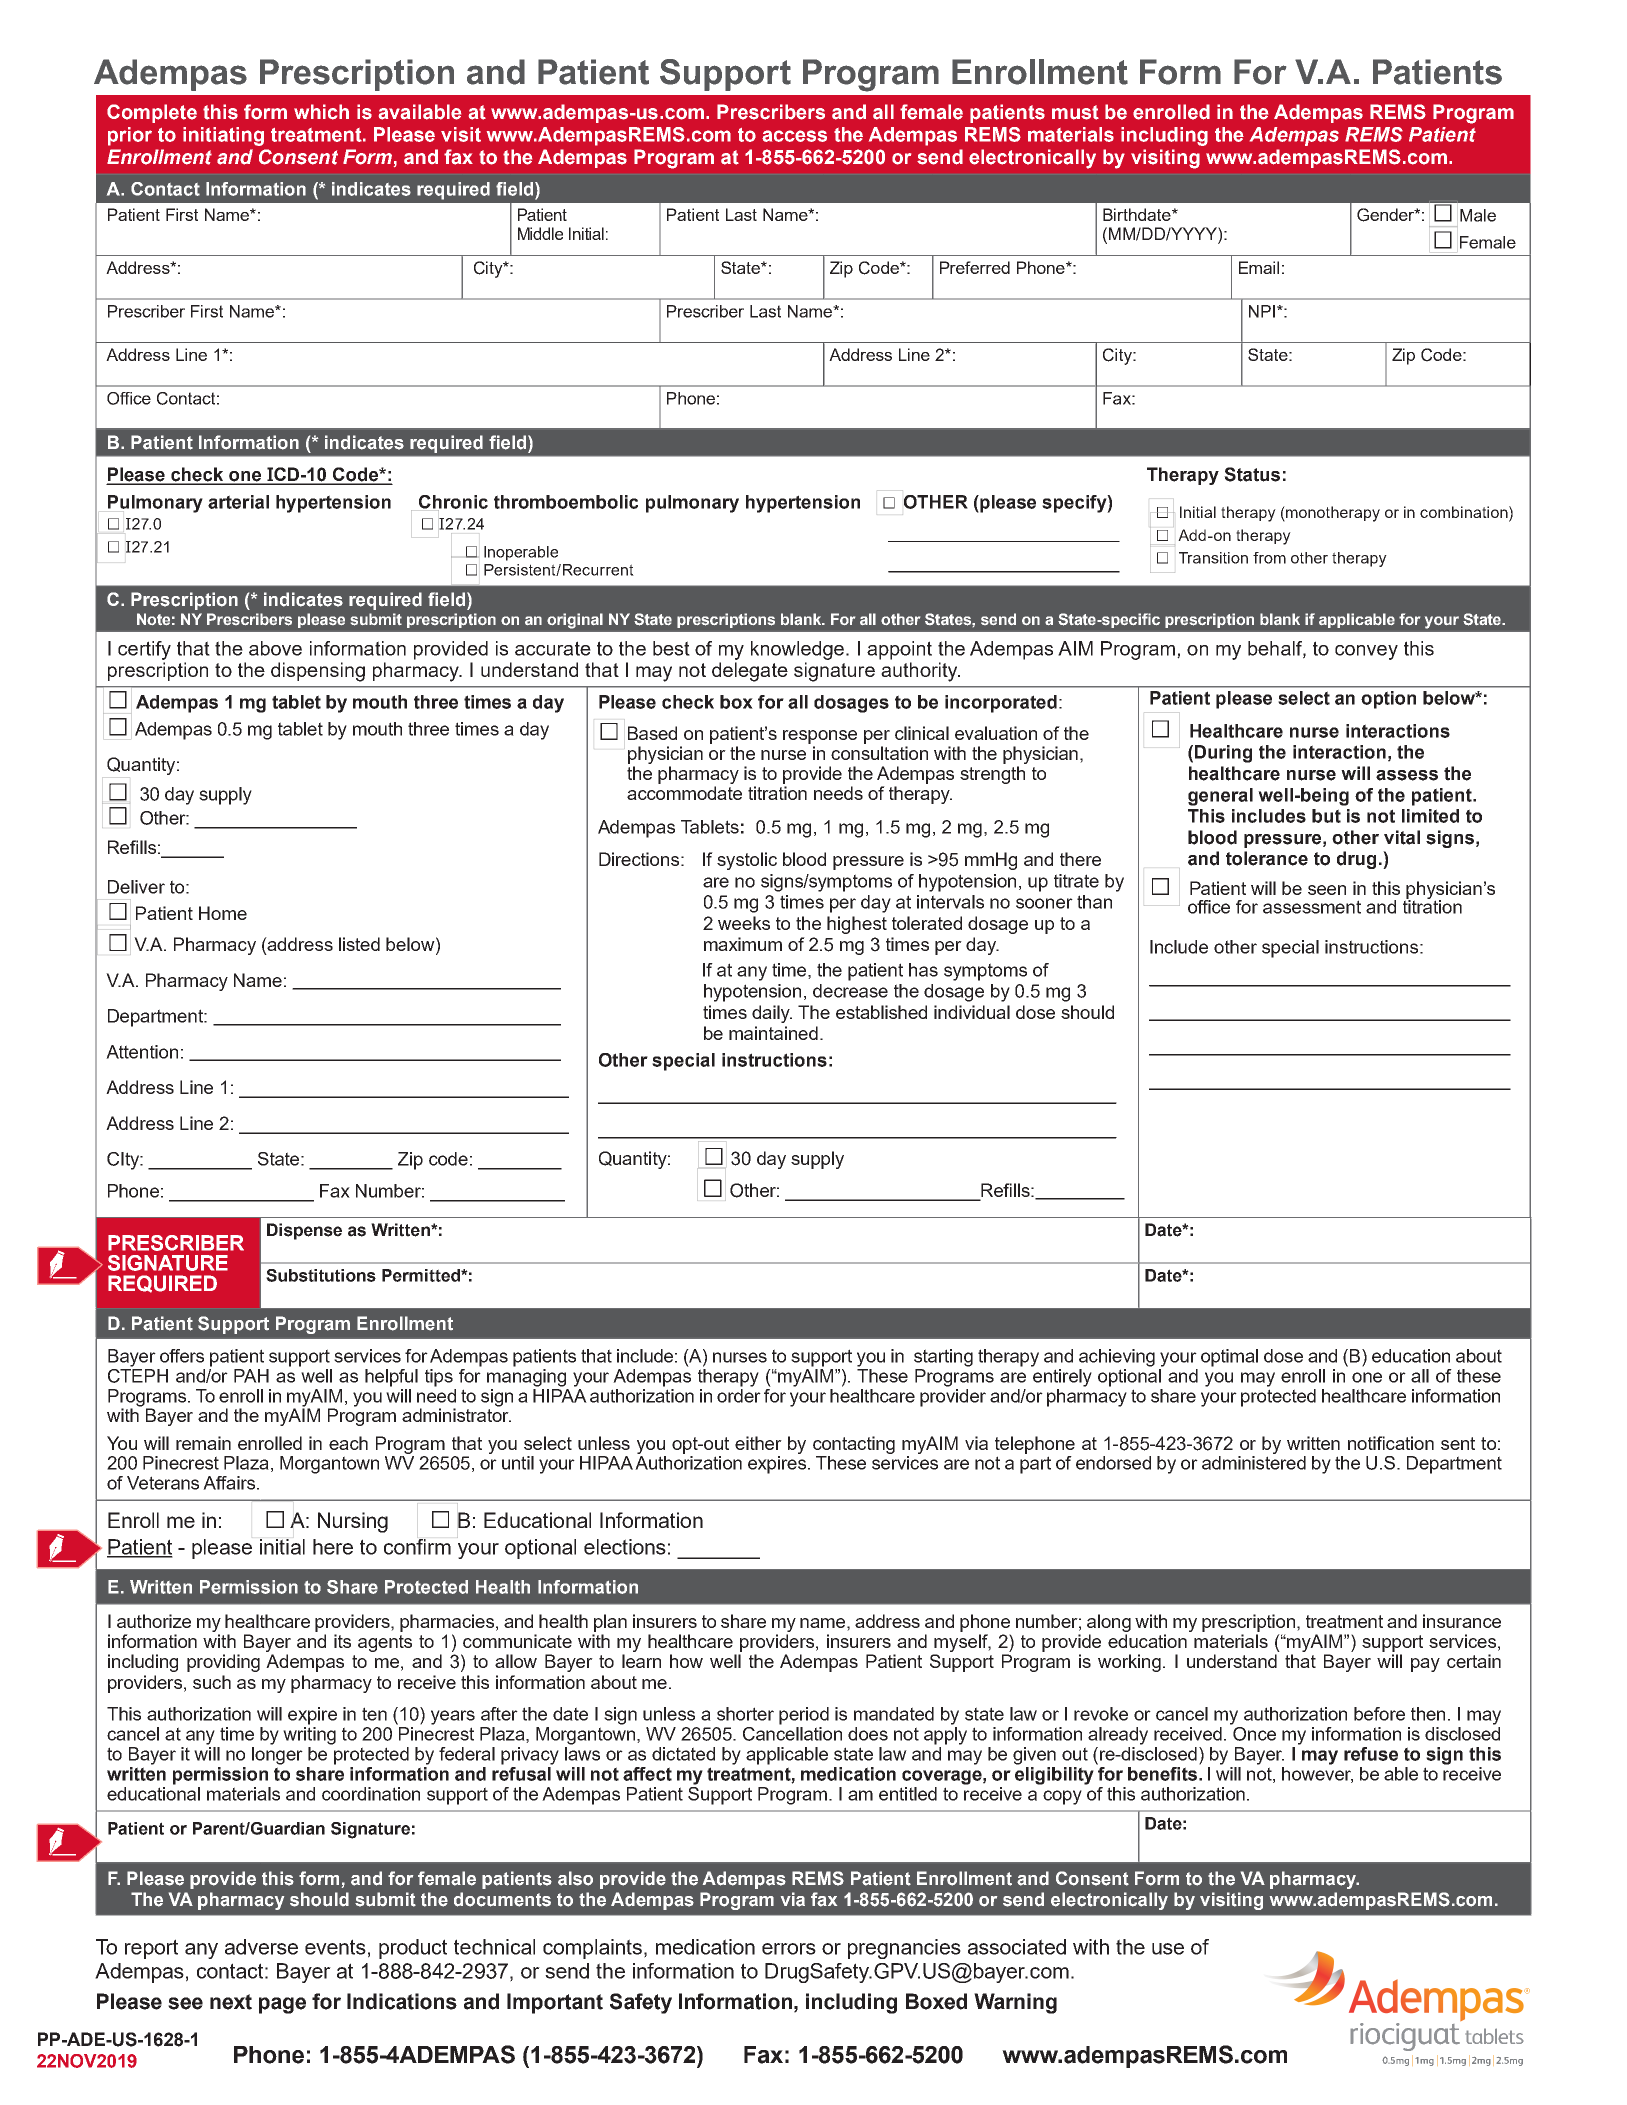  What do you see at coordinates (794, 136) in the document?
I see `access` at bounding box center [794, 136].
